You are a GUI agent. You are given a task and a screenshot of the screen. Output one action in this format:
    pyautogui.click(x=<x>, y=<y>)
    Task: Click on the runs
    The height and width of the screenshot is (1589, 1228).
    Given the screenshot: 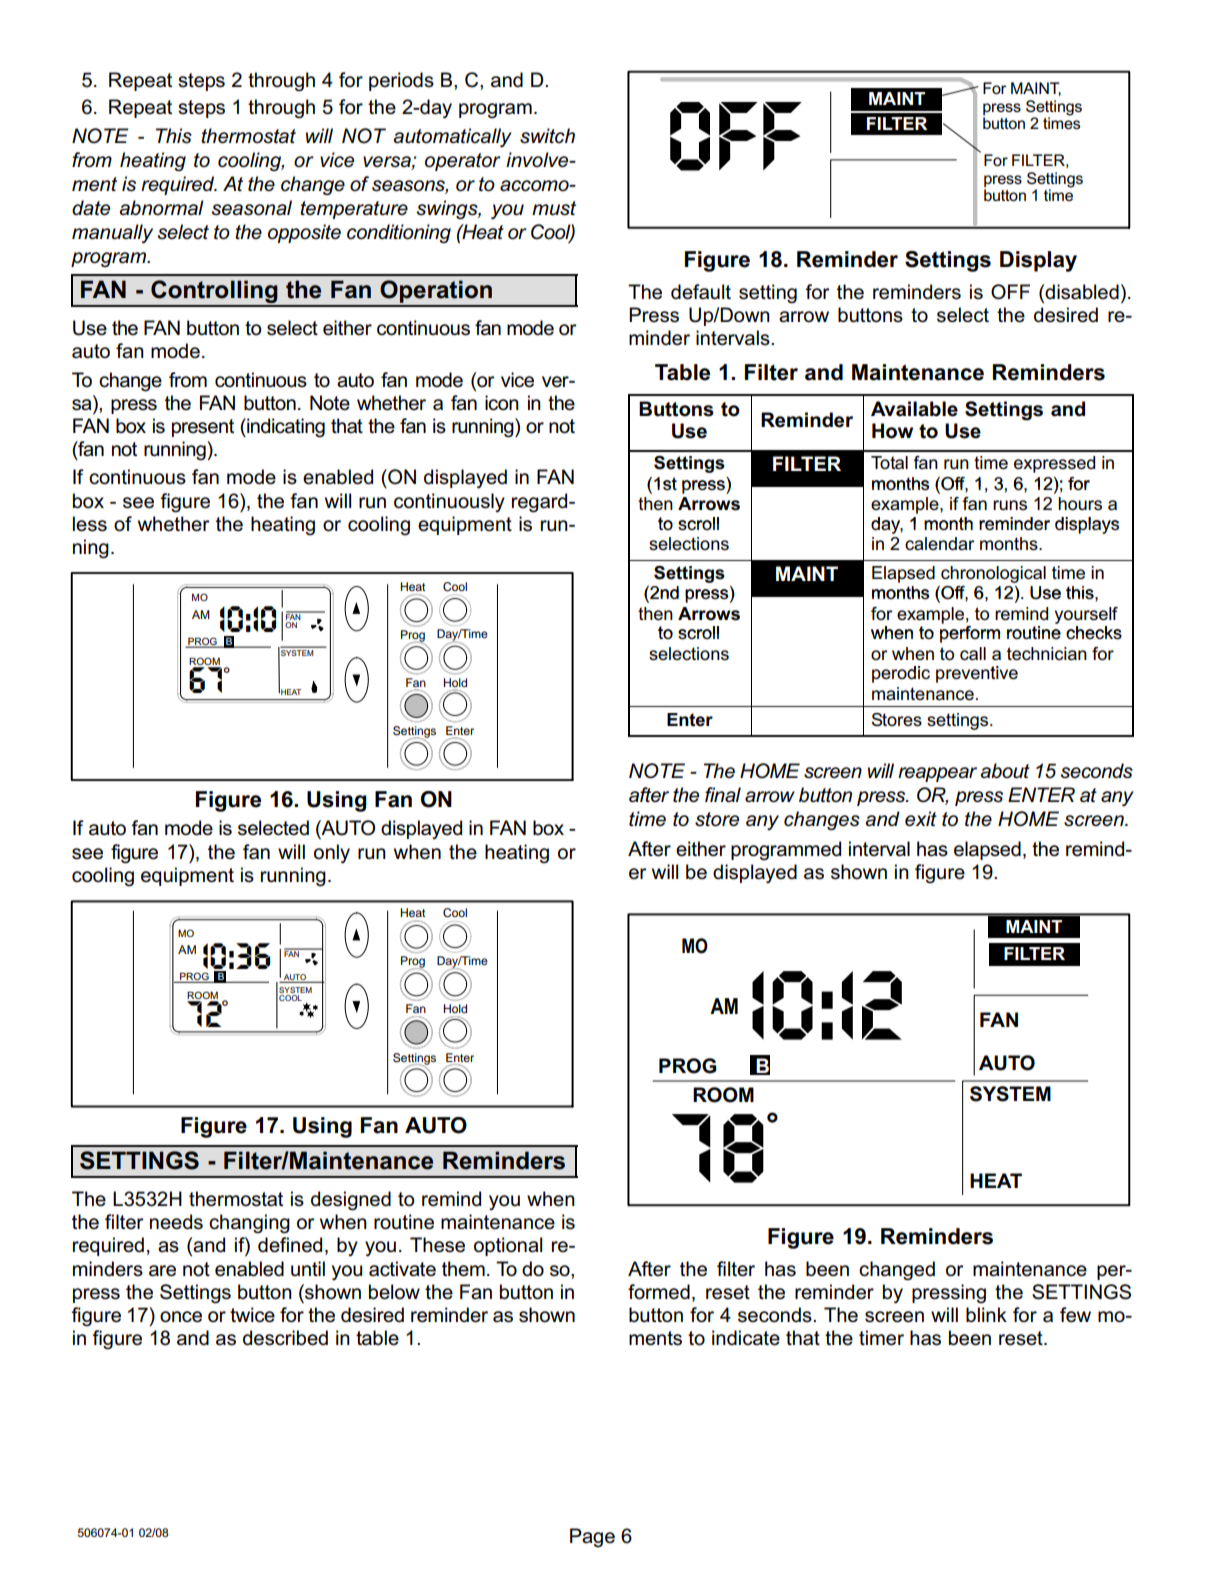 What is the action you would take?
    pyautogui.click(x=1010, y=505)
